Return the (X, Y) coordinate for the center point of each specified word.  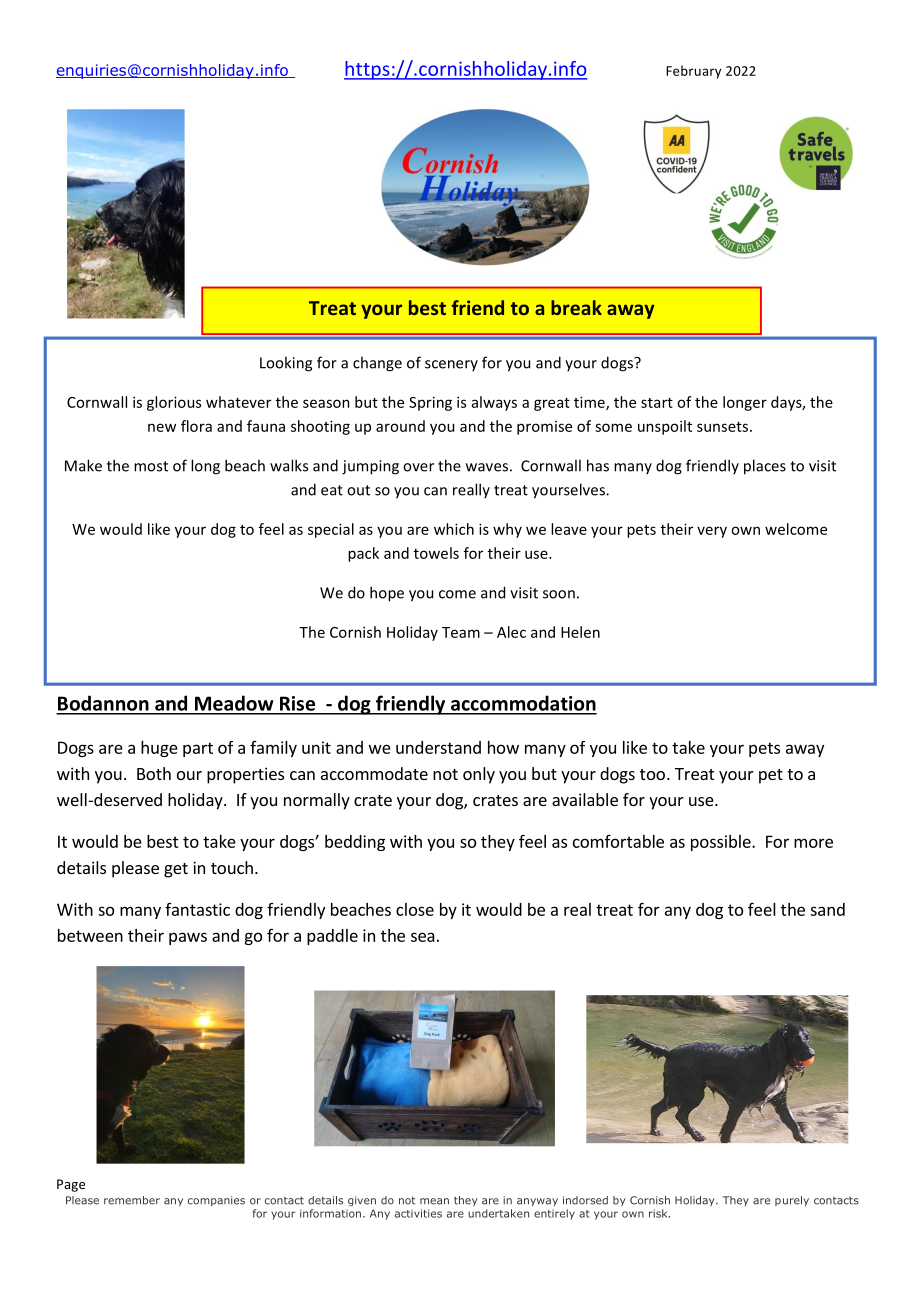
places (765, 467)
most (151, 466)
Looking (286, 364)
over (418, 467)
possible (722, 843)
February (693, 72)
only (479, 775)
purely (792, 1201)
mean (434, 1201)
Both (154, 773)
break (576, 307)
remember (132, 1200)
